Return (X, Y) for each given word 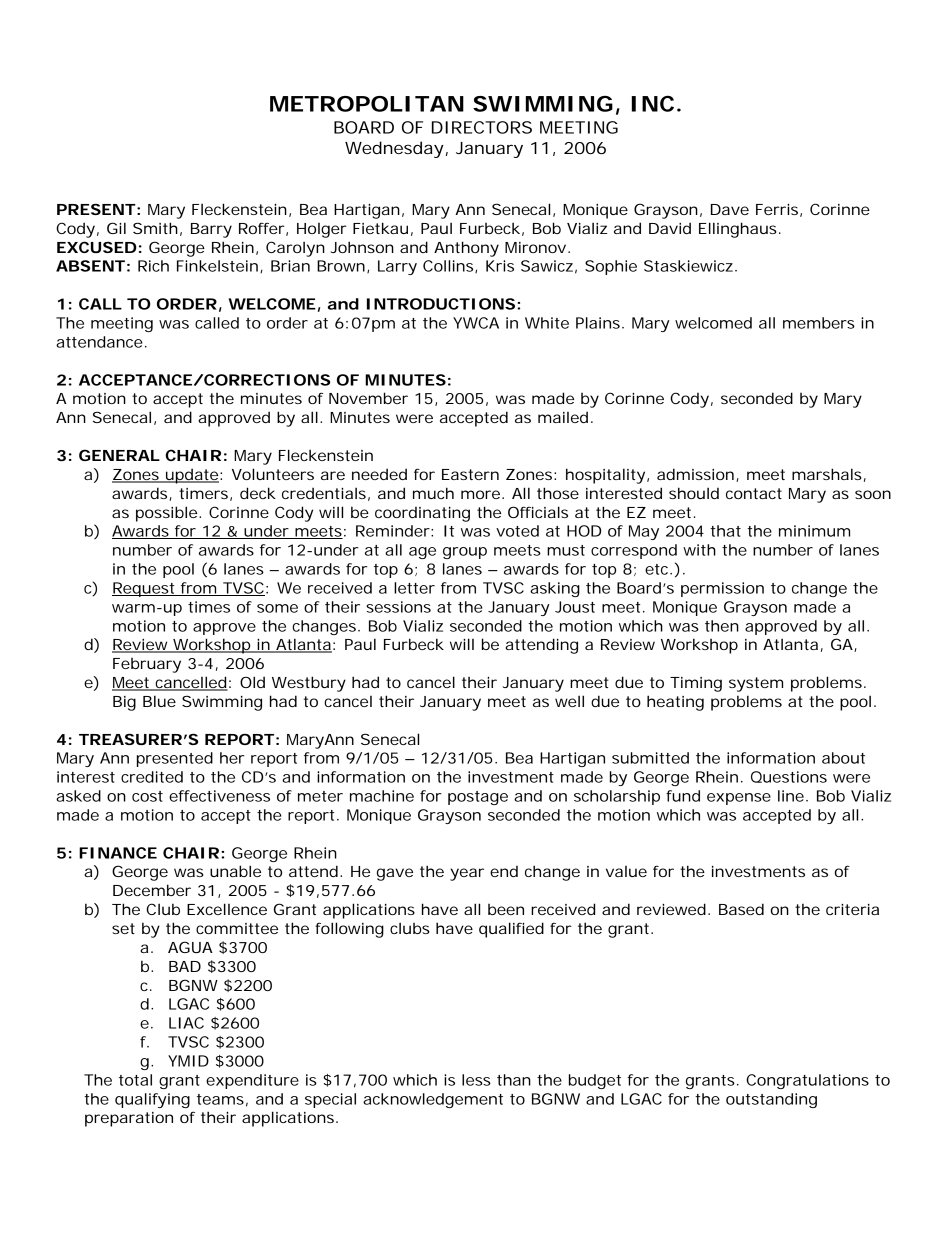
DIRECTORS (482, 127)
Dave (730, 209)
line (791, 796)
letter (414, 588)
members (819, 323)
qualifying (152, 1100)
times (209, 607)
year (467, 874)
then (722, 626)
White (547, 323)
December (152, 890)
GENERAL (119, 455)
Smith (155, 228)
